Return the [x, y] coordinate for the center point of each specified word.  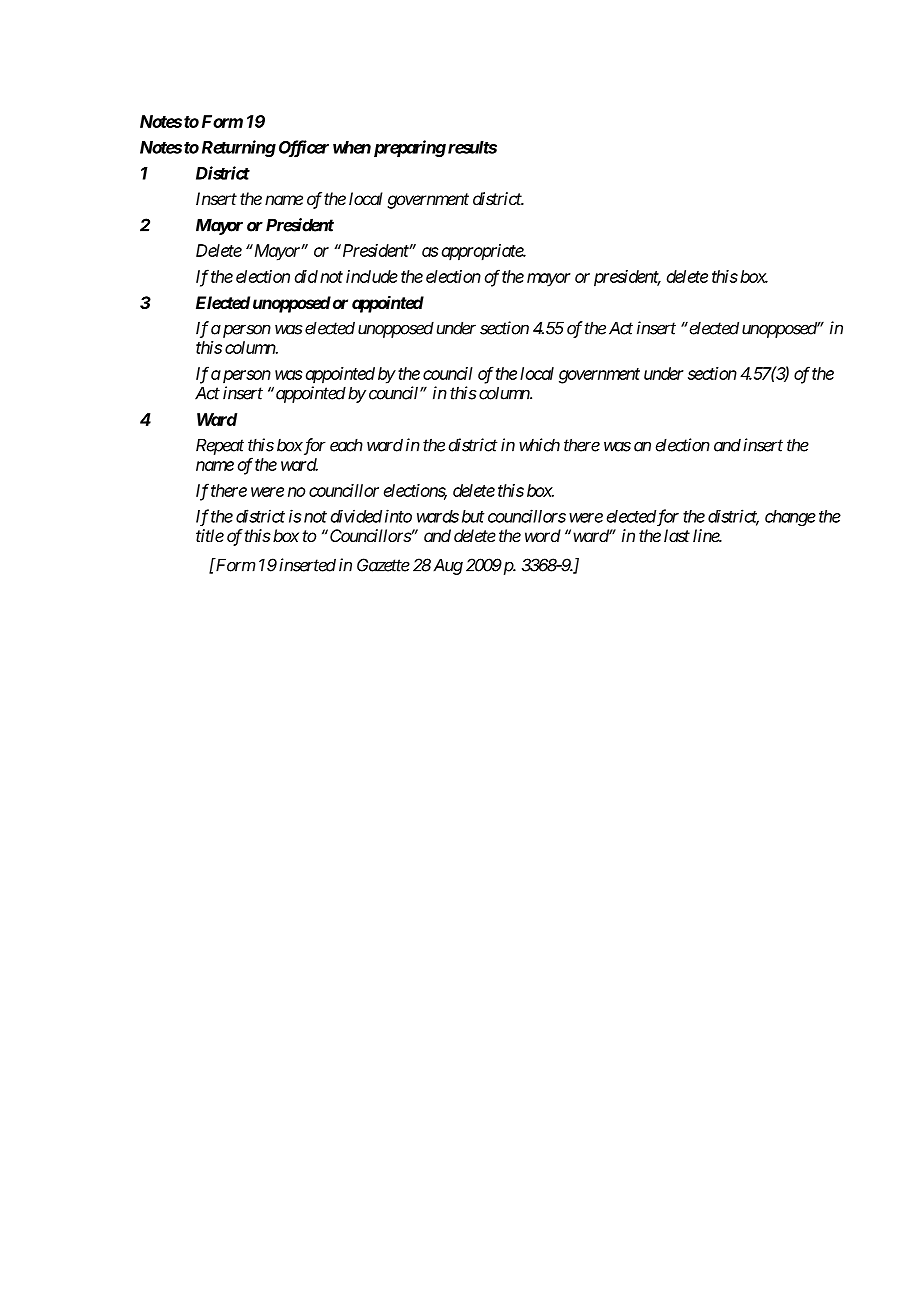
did [306, 276]
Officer [304, 149]
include [372, 276]
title [210, 535]
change [790, 518]
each [346, 445]
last [677, 535]
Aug [448, 566]
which [539, 445]
